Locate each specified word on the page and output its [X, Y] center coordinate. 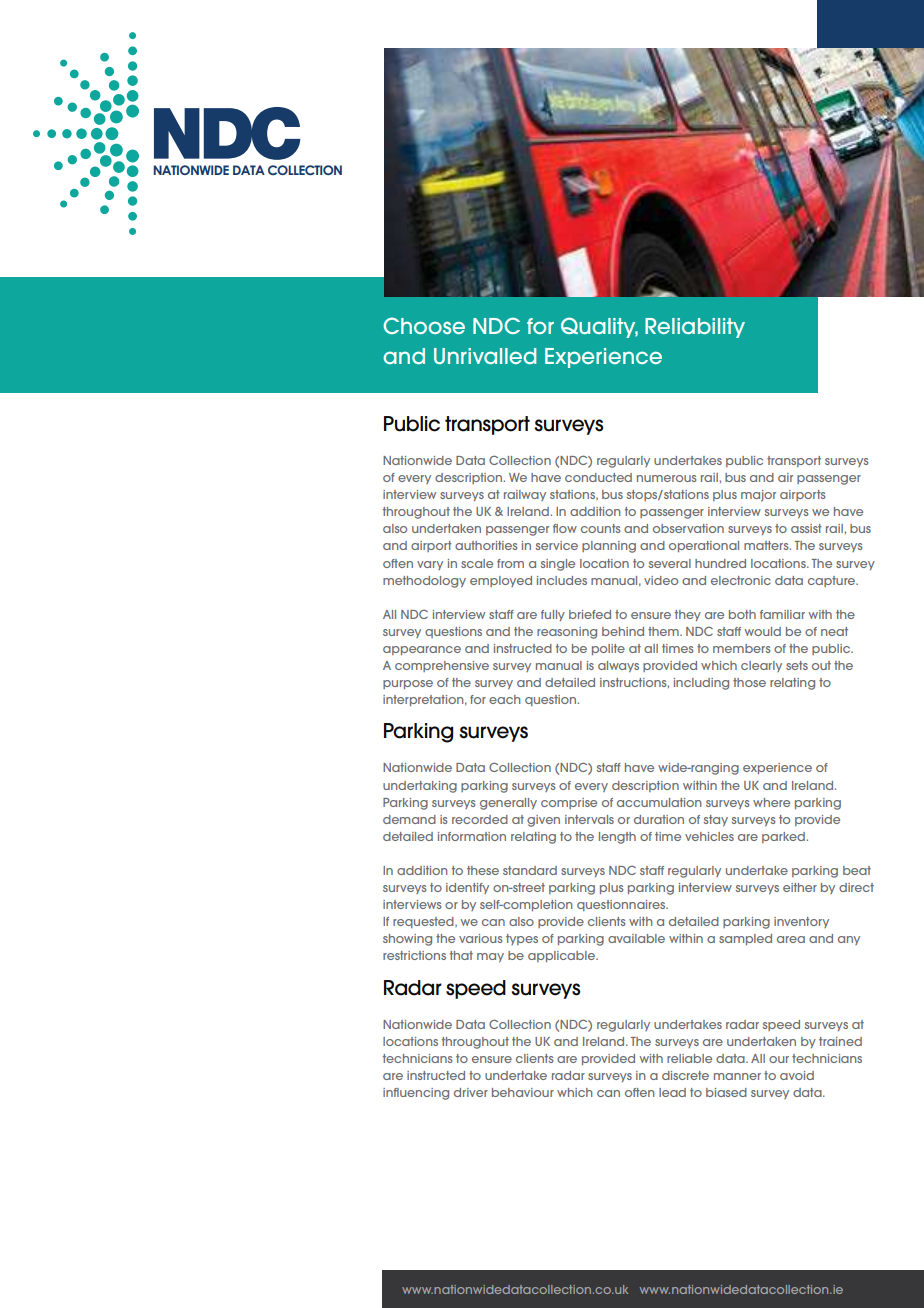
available [636, 938]
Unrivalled [485, 356]
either [800, 887]
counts [600, 528]
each [504, 699]
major [758, 496]
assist [806, 528]
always [618, 666]
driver [471, 1092]
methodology [424, 582]
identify [467, 888]
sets [797, 665]
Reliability [695, 328]
